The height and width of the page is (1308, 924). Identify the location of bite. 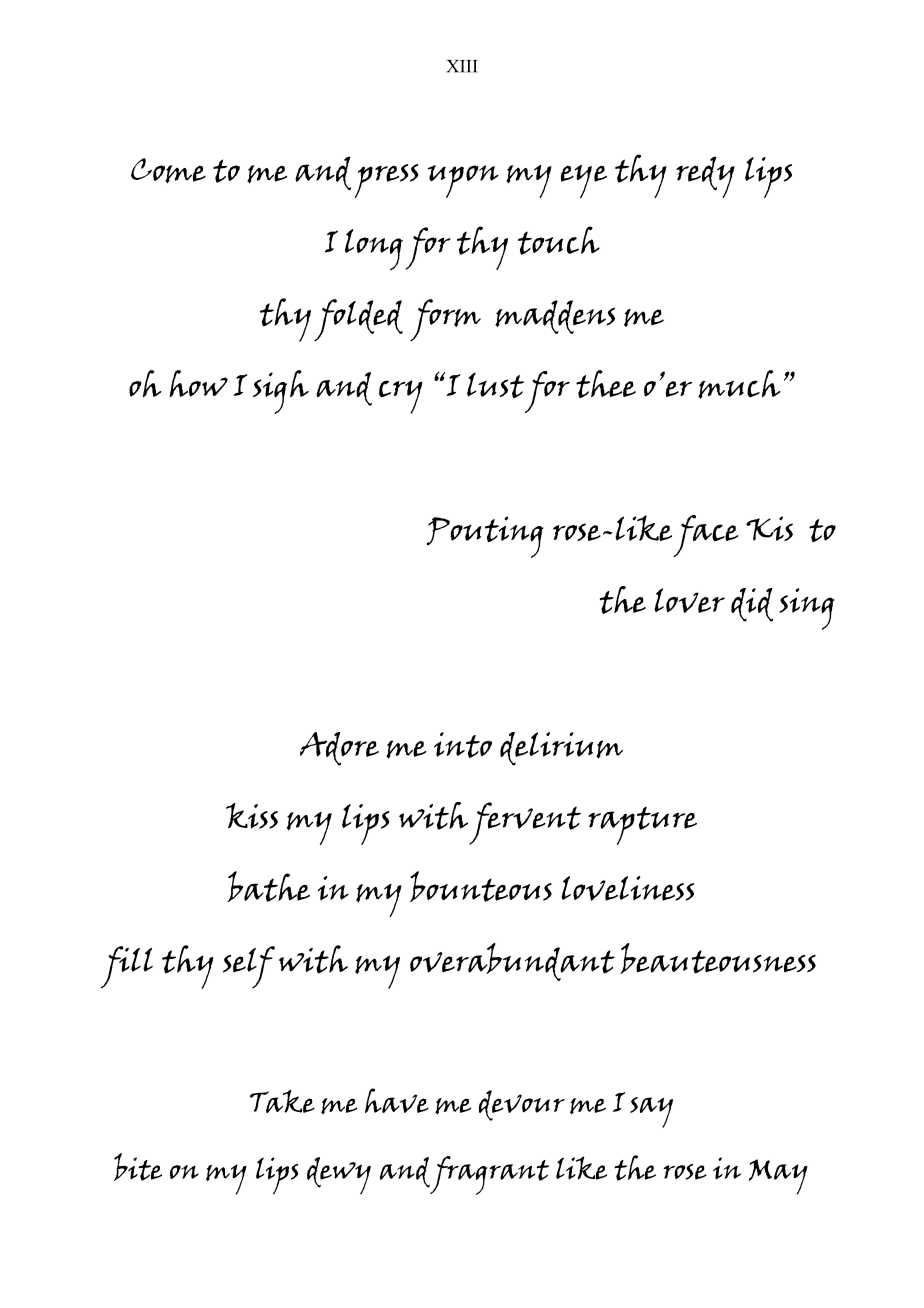
(138, 1167).
